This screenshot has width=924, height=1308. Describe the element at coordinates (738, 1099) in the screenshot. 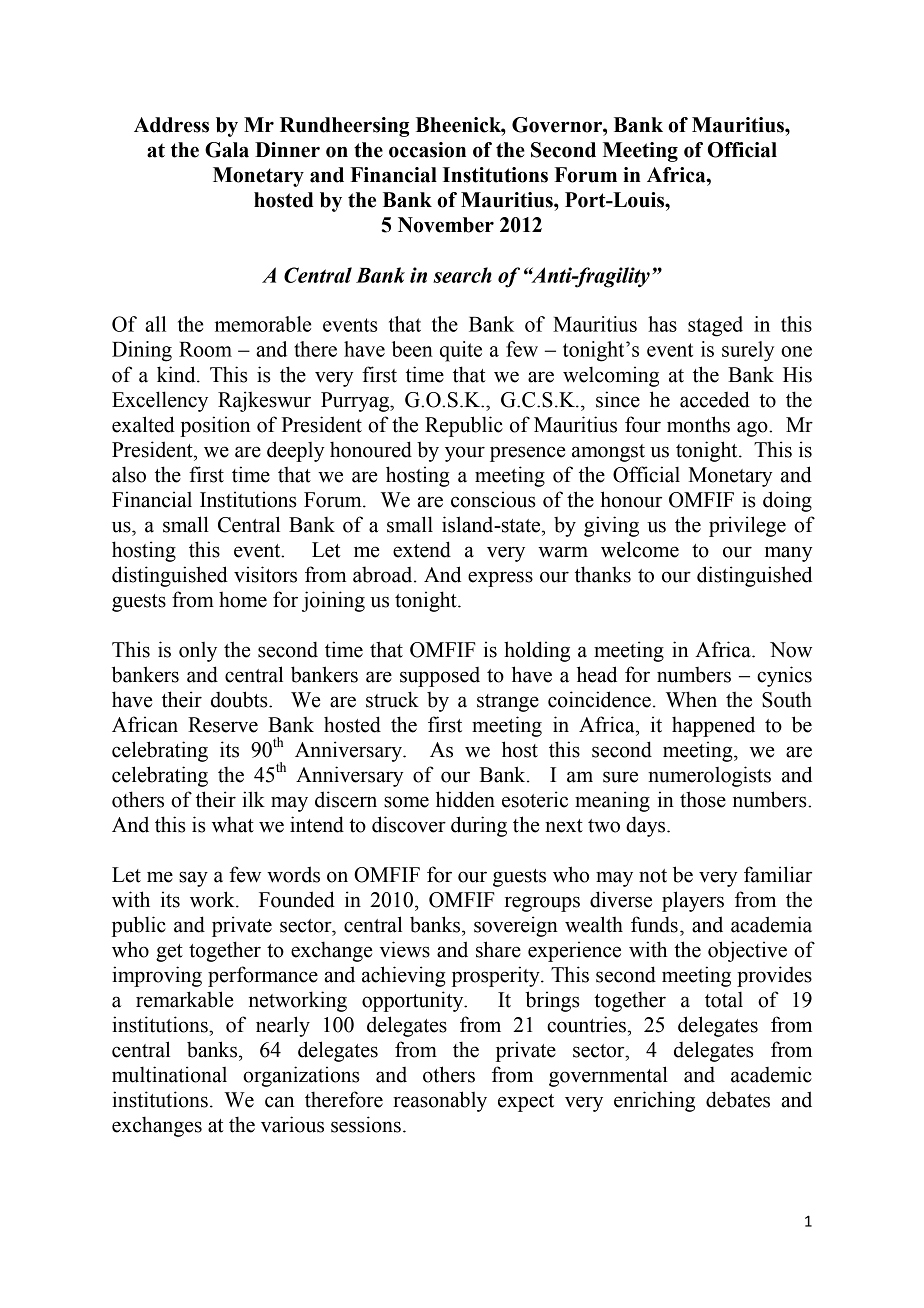

I see `debates` at that location.
